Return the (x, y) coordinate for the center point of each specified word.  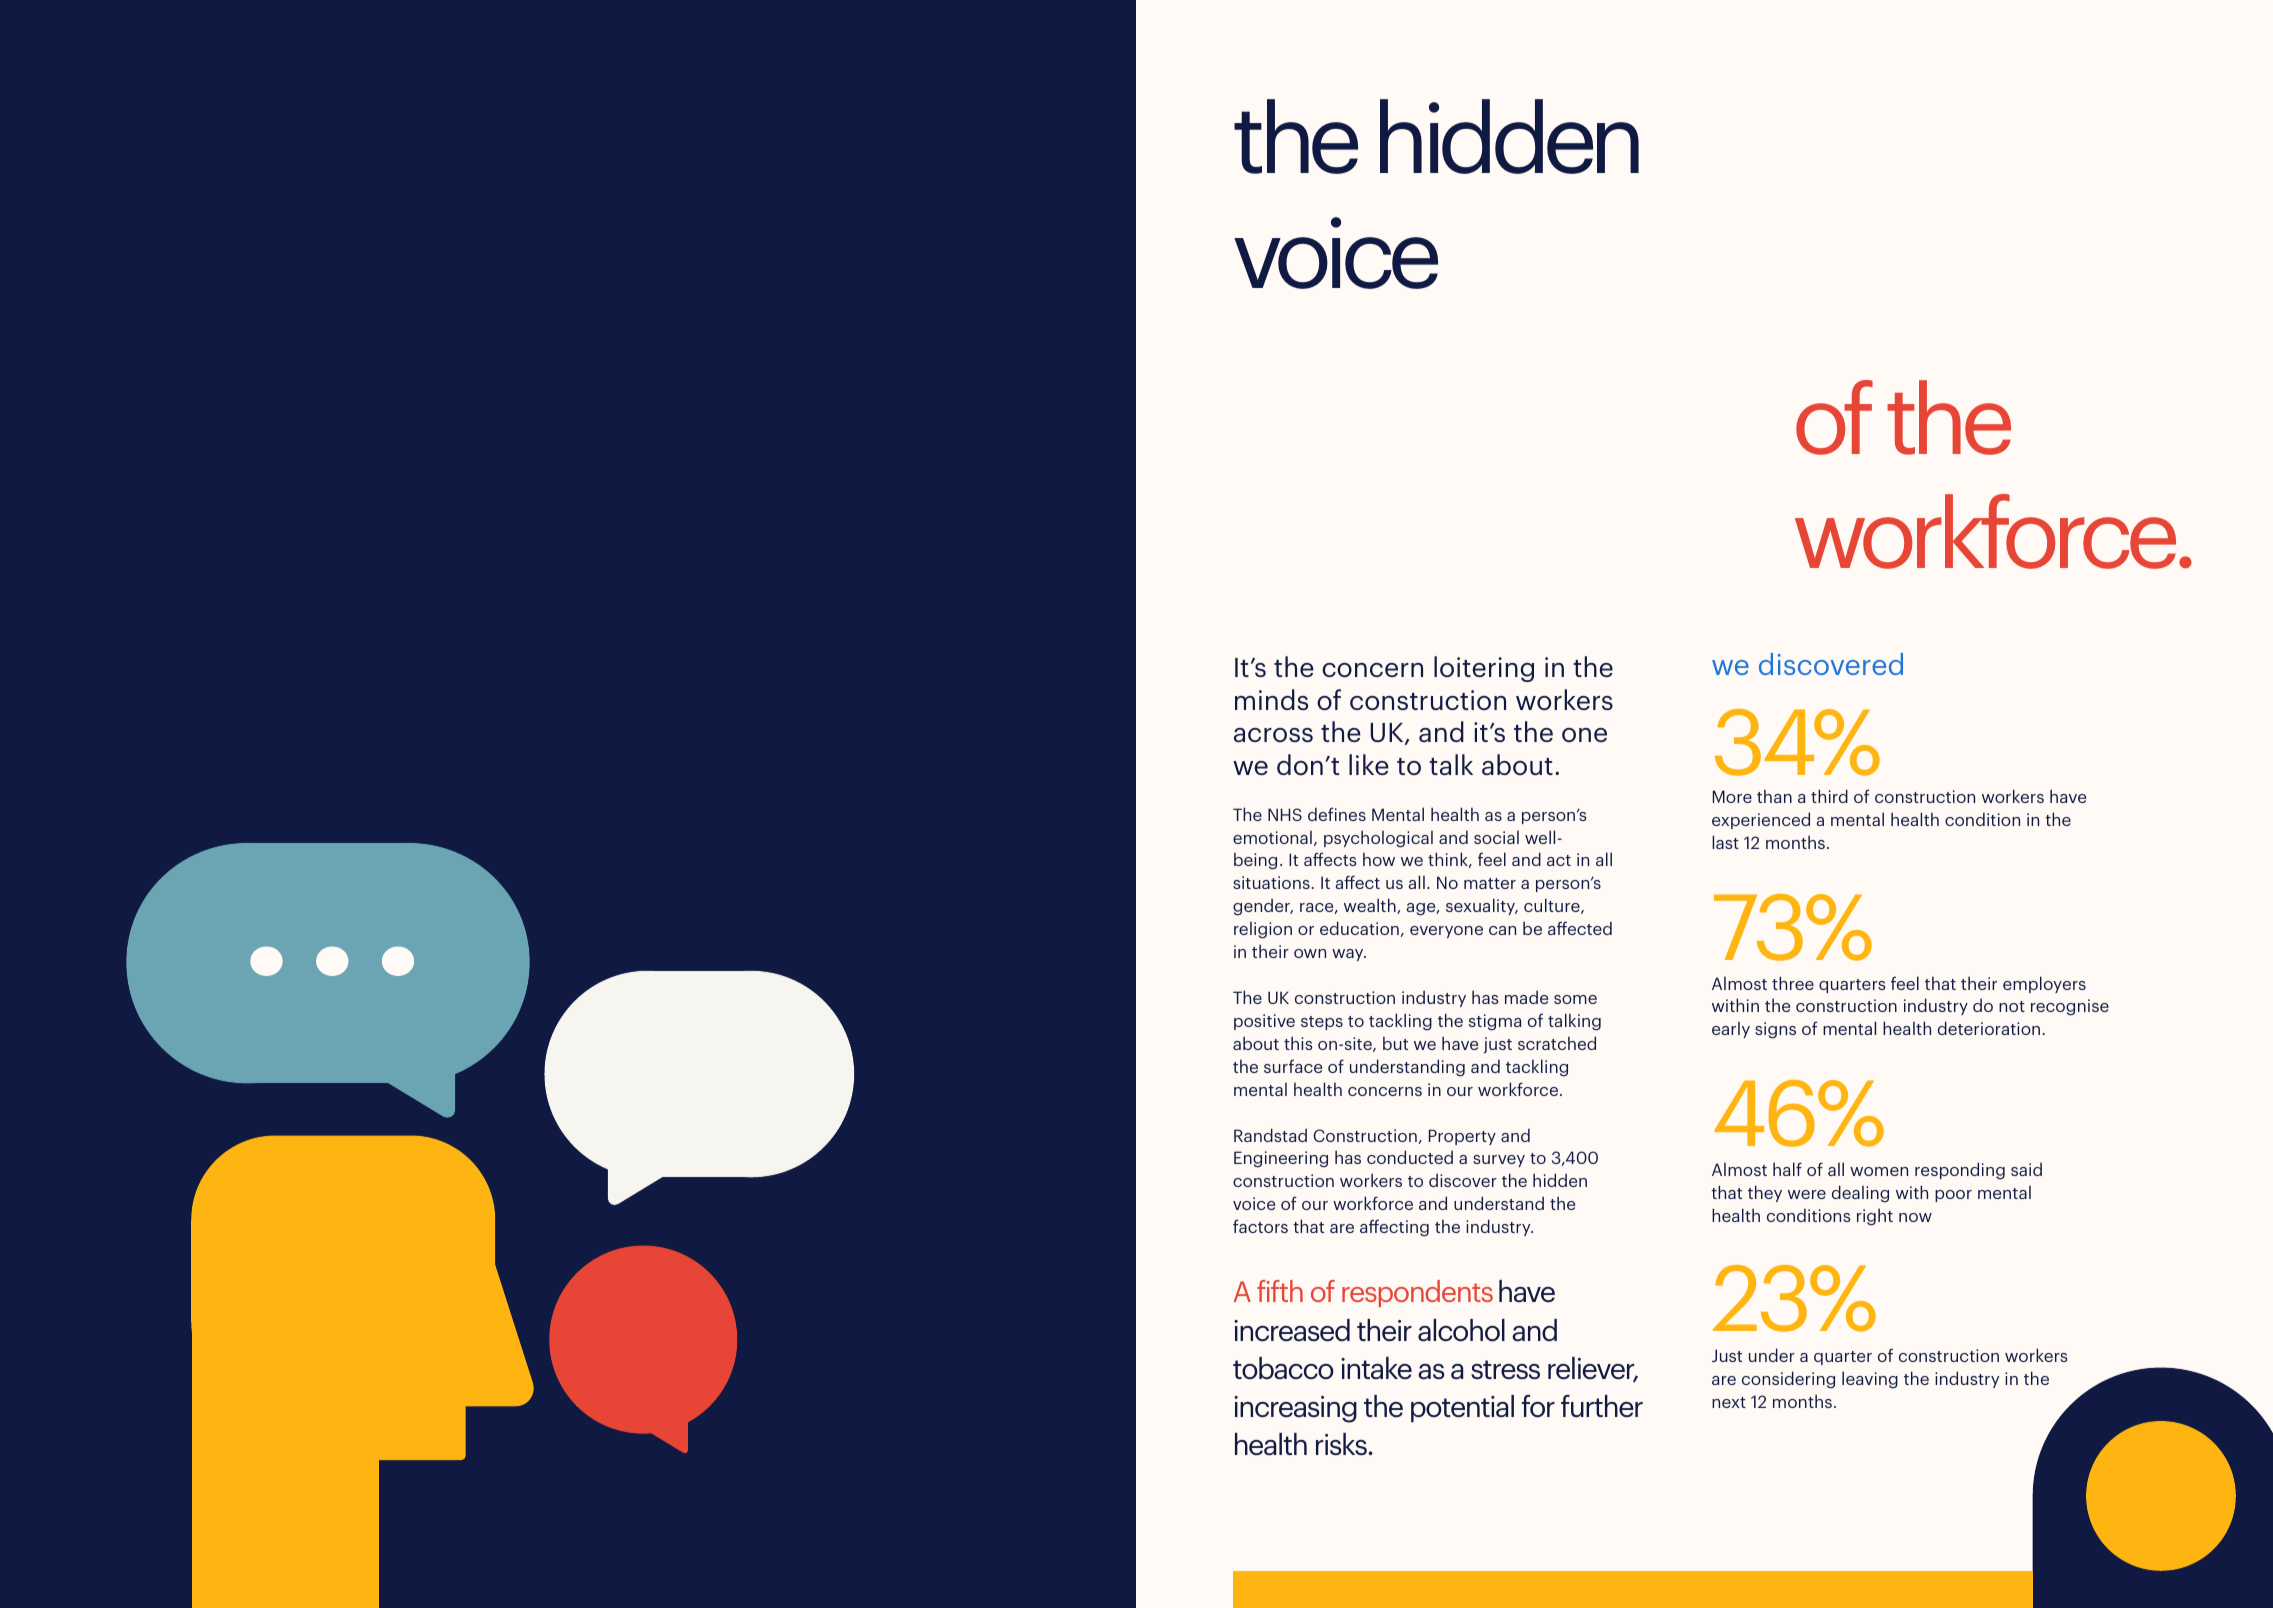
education (1359, 928)
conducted (1410, 1157)
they (1765, 1193)
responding (1960, 1171)
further (1602, 1406)
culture (1553, 906)
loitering (1484, 669)
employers (2044, 984)
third (1829, 796)
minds (1271, 699)
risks (1342, 1444)
